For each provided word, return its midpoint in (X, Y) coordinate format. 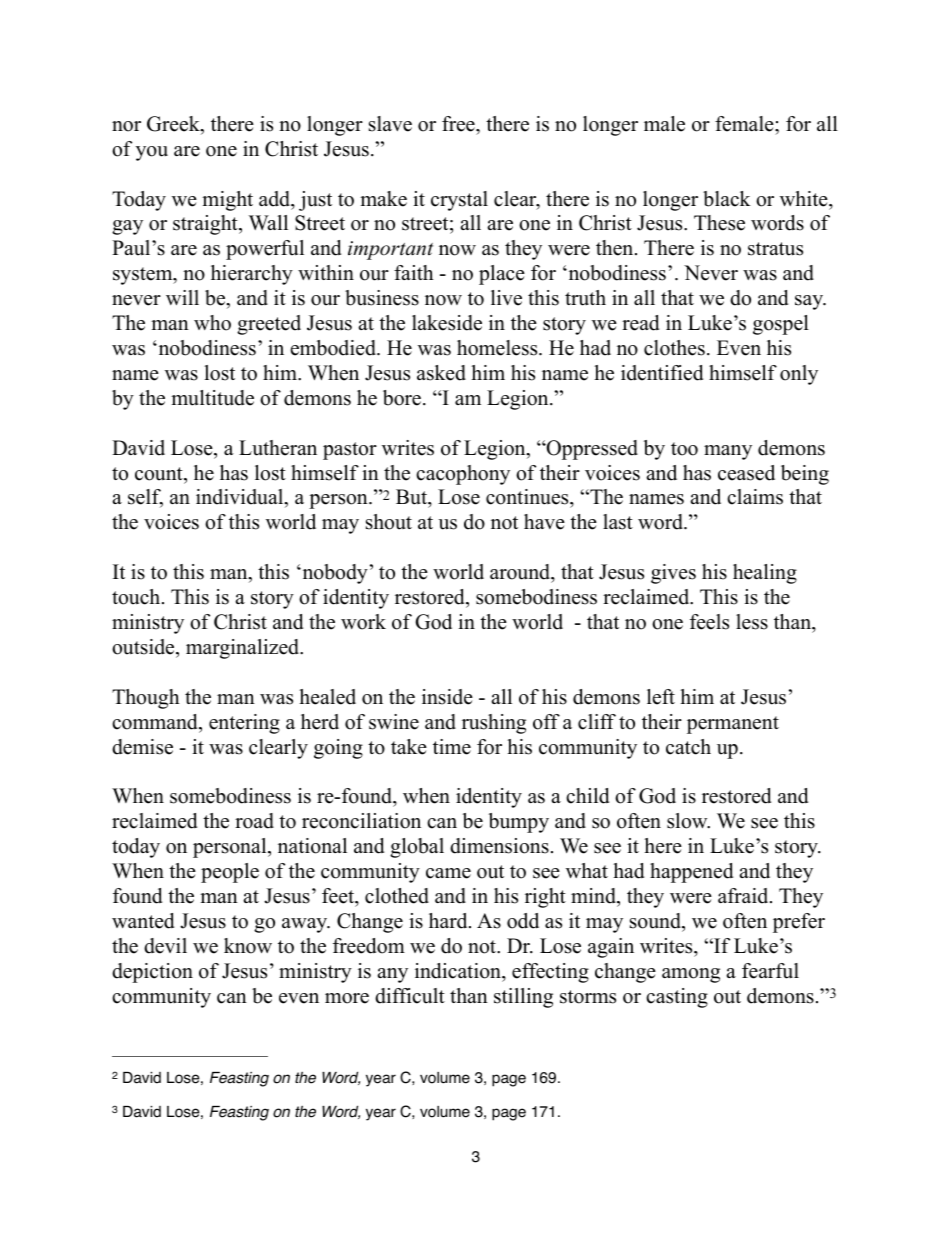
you (152, 153)
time (452, 747)
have (544, 522)
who (212, 323)
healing (765, 574)
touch (137, 597)
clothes (674, 348)
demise (142, 747)
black (727, 199)
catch (688, 747)
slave (390, 124)
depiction (152, 973)
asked (441, 373)
